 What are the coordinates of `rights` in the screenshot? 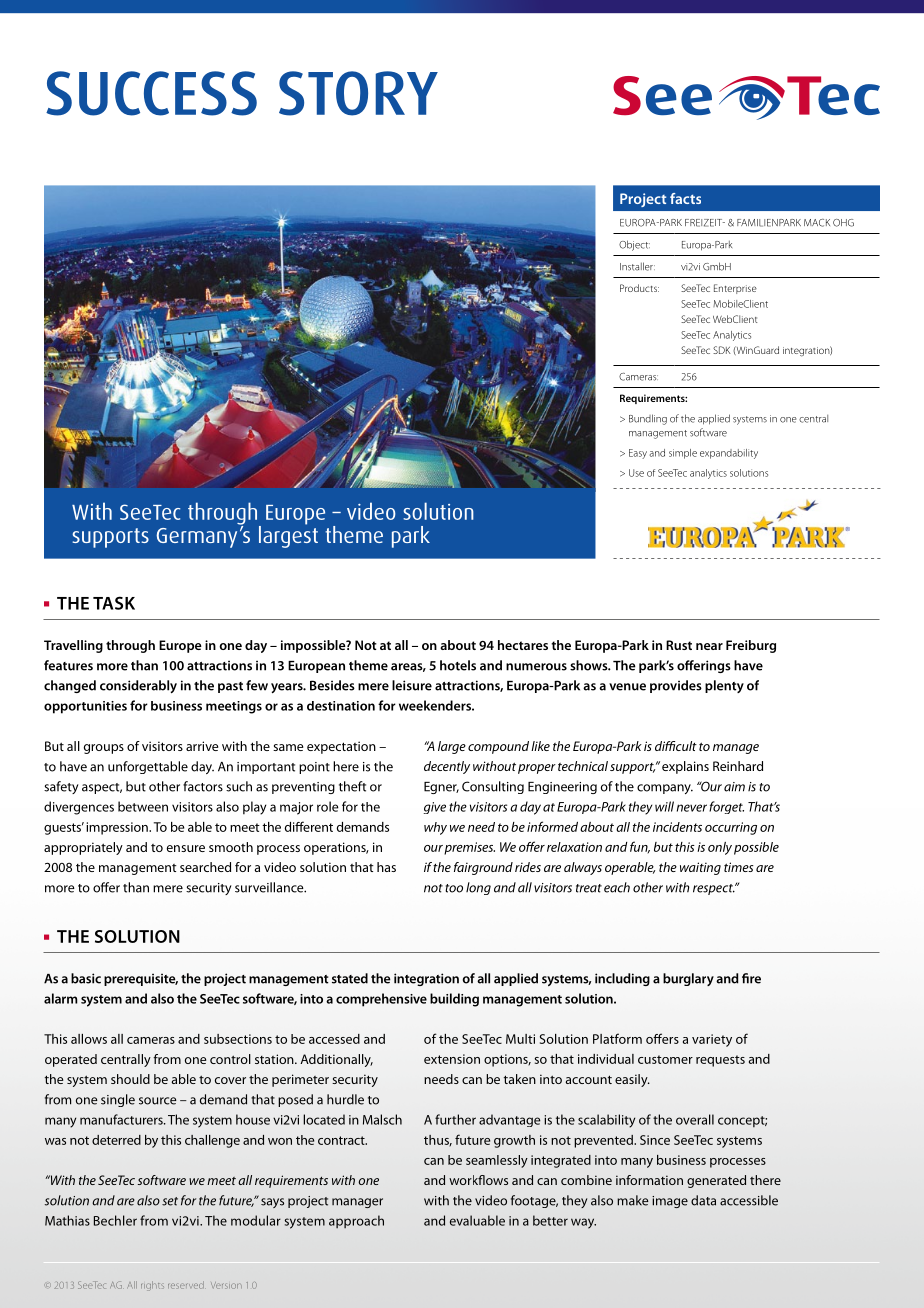 It's located at (152, 1286).
